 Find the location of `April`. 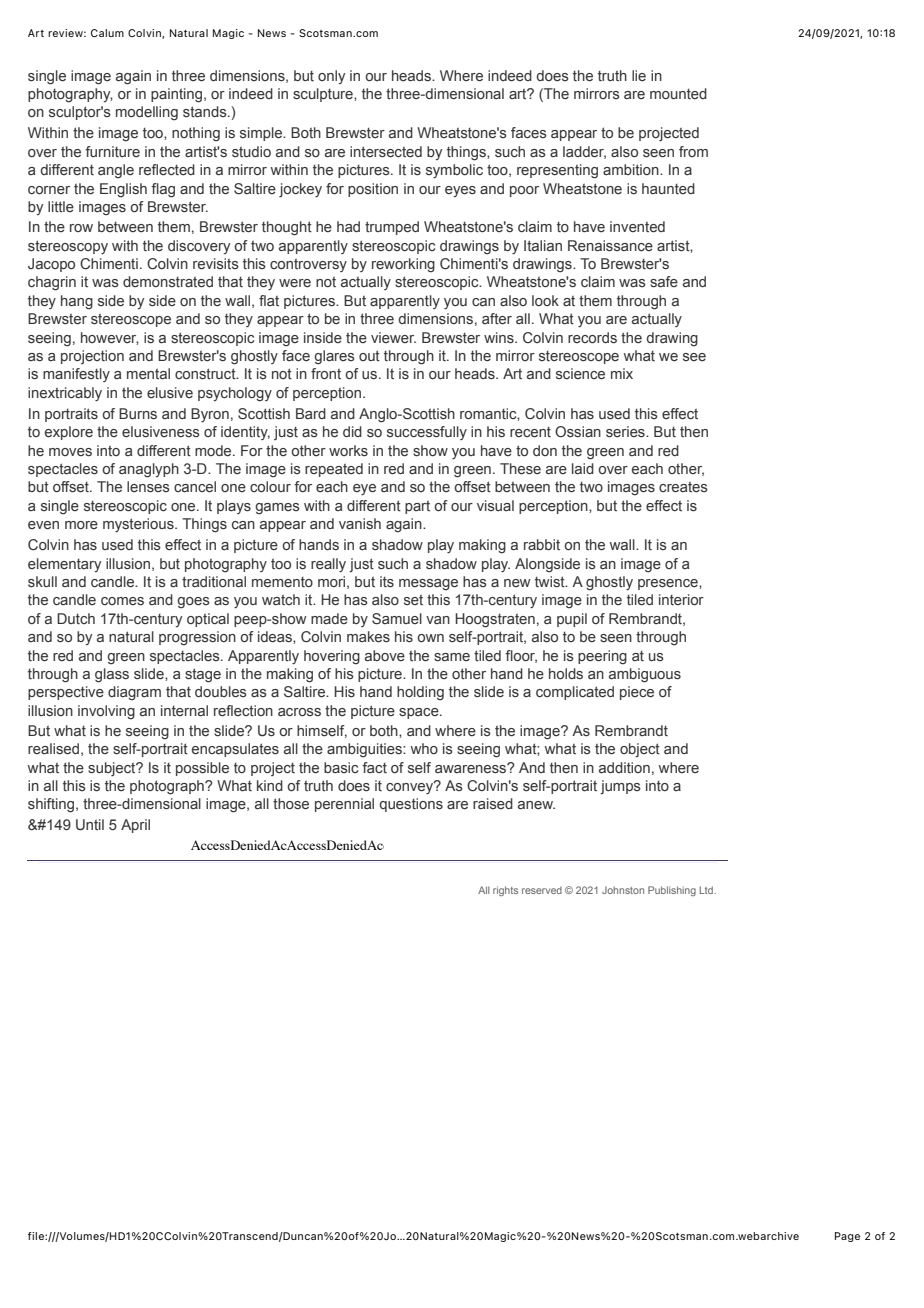

April is located at coordinates (135, 826).
